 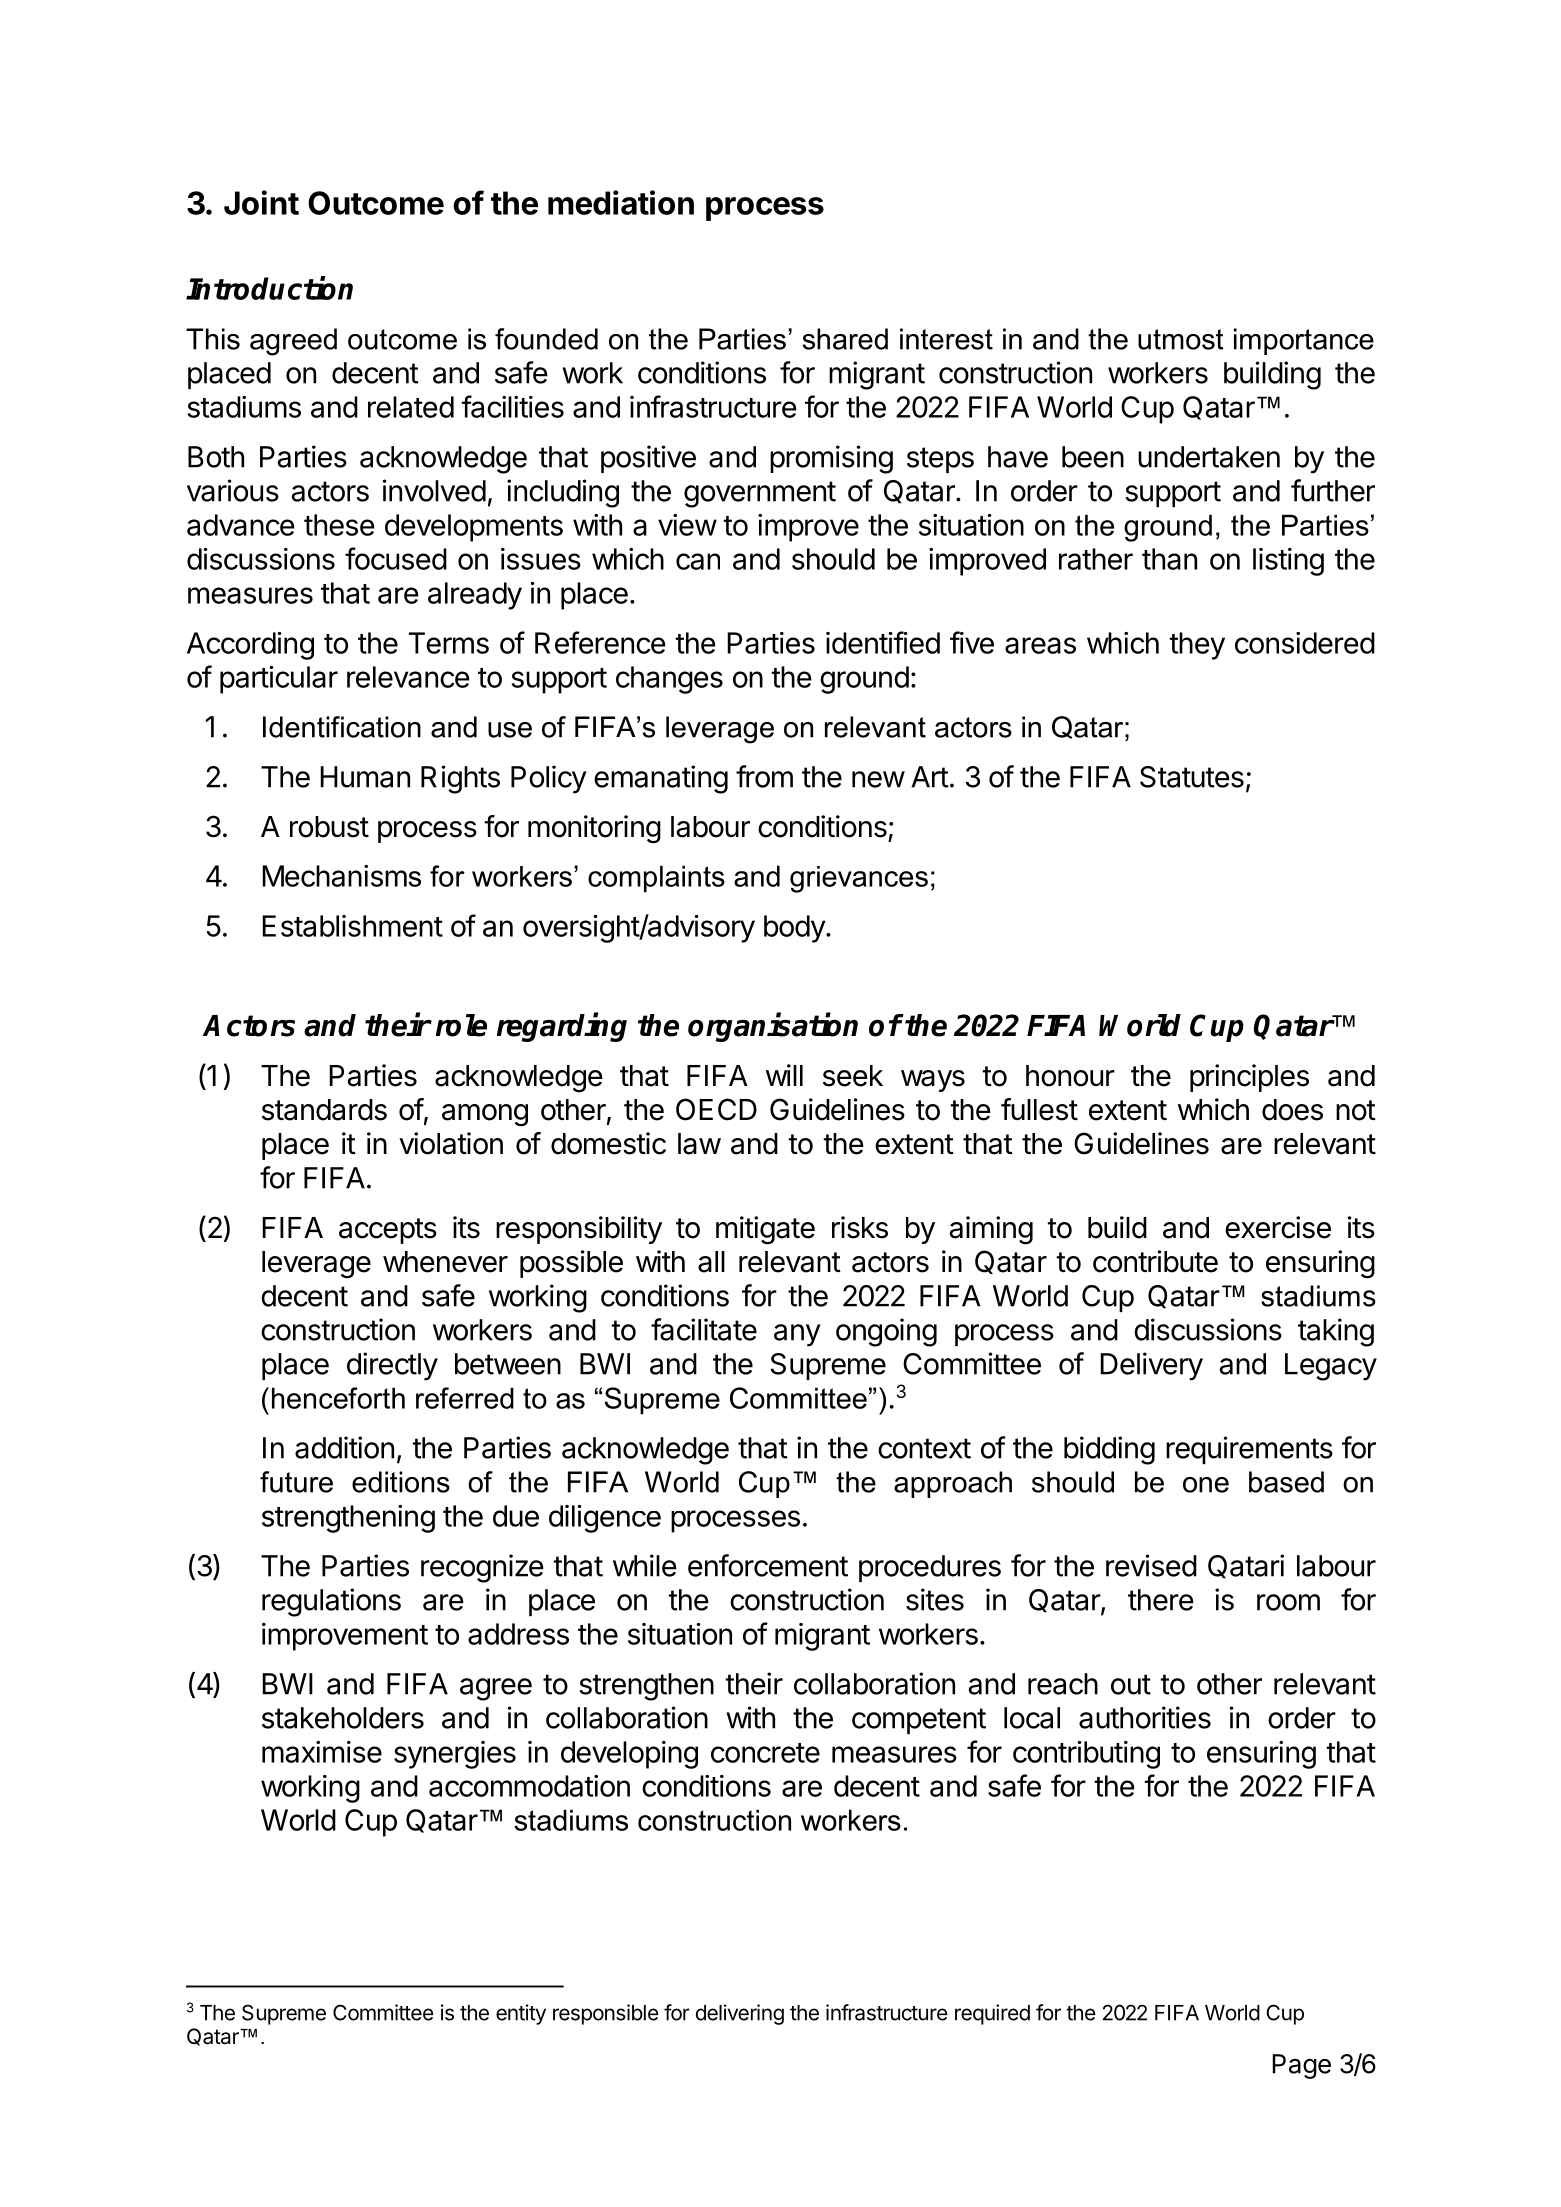 What do you see at coordinates (1249, 1078) in the screenshot?
I see `principles` at bounding box center [1249, 1078].
